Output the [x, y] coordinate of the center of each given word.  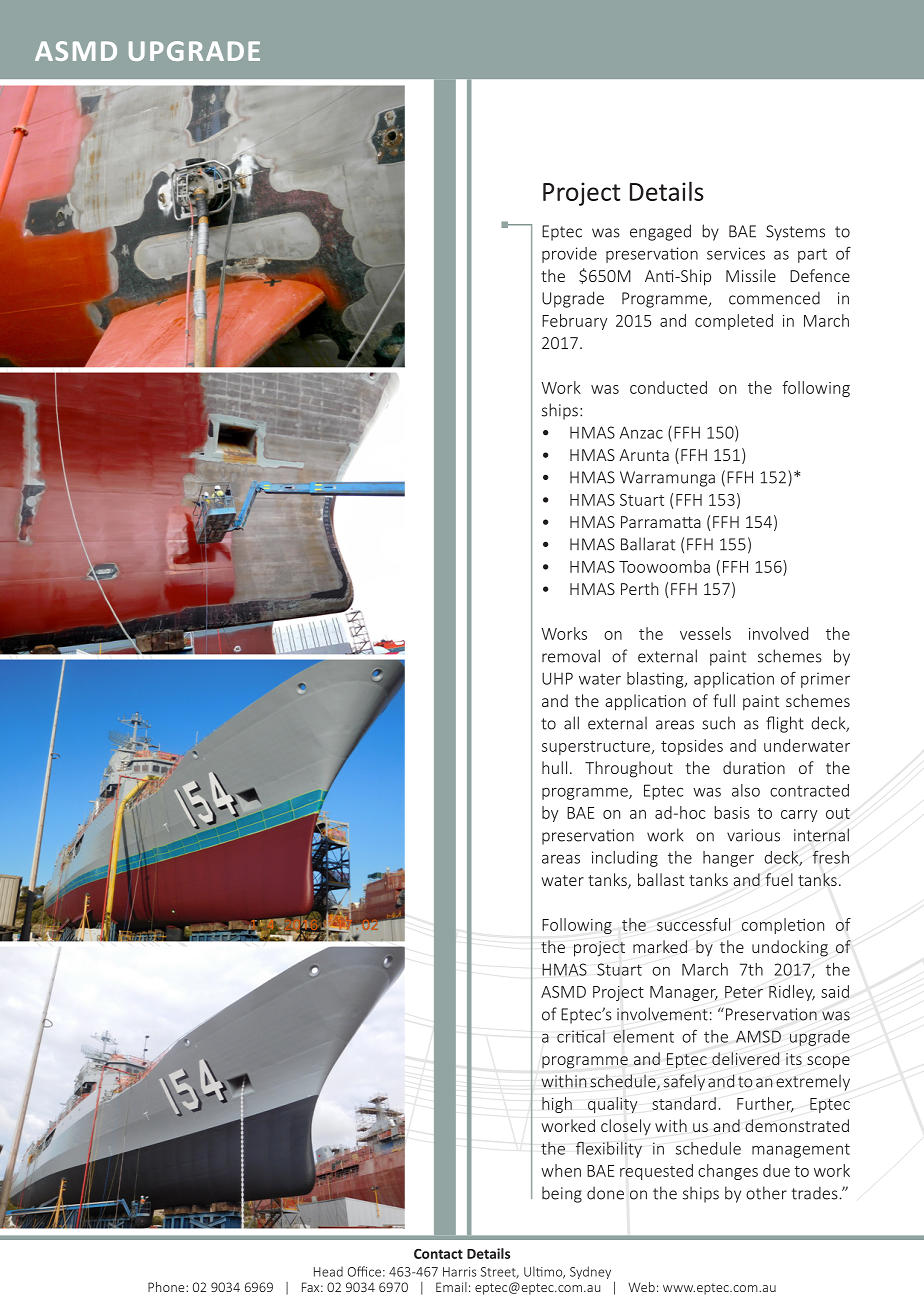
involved [778, 633]
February [574, 322]
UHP [557, 678]
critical [581, 1036]
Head [328, 1271]
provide [569, 255]
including [625, 859]
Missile [751, 275]
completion [783, 926]
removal [571, 656]
